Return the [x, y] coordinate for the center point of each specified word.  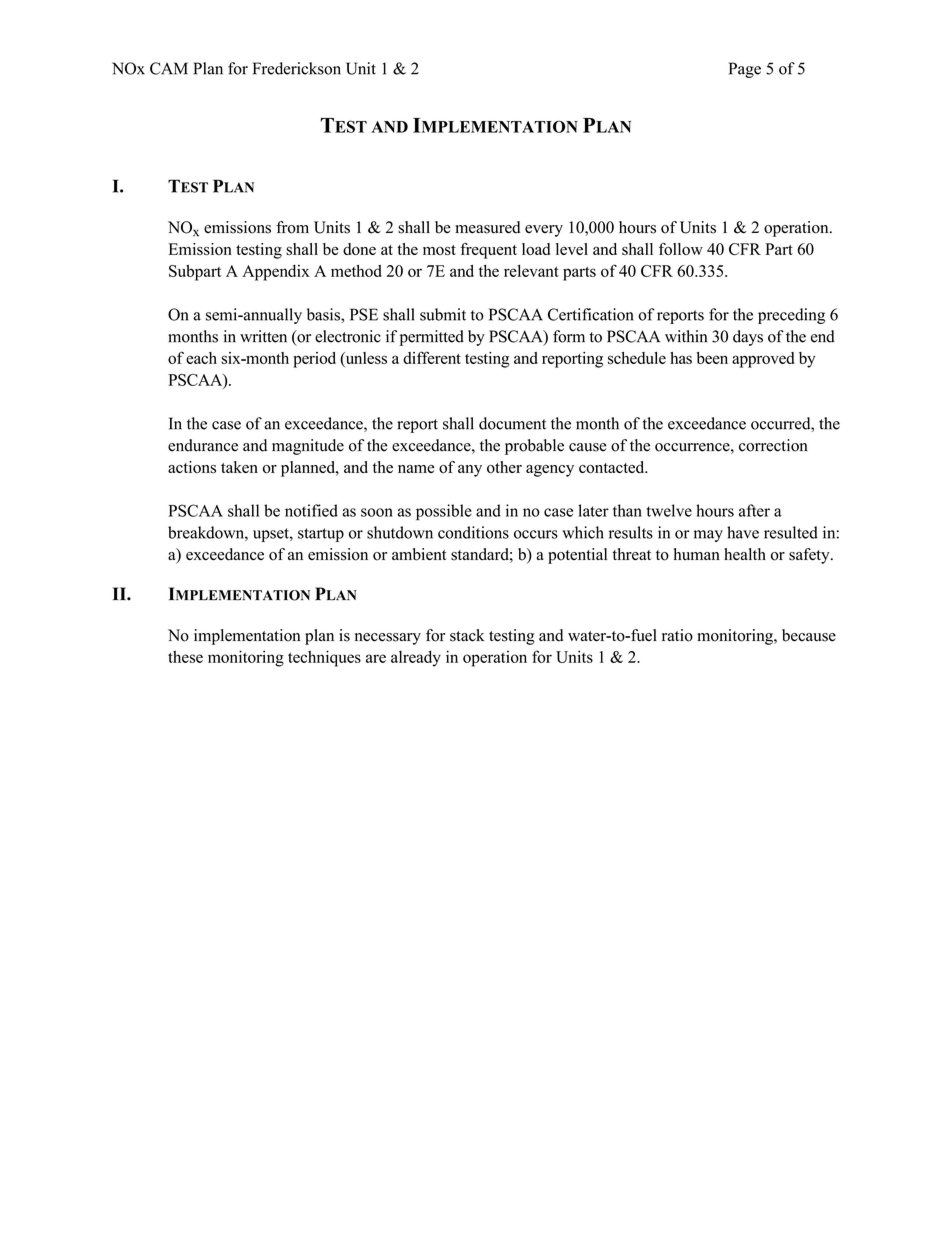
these [185, 657]
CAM [169, 68]
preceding [791, 316]
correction [773, 445]
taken [239, 467]
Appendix [276, 273]
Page [745, 70]
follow [681, 249]
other [504, 467]
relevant [531, 271]
